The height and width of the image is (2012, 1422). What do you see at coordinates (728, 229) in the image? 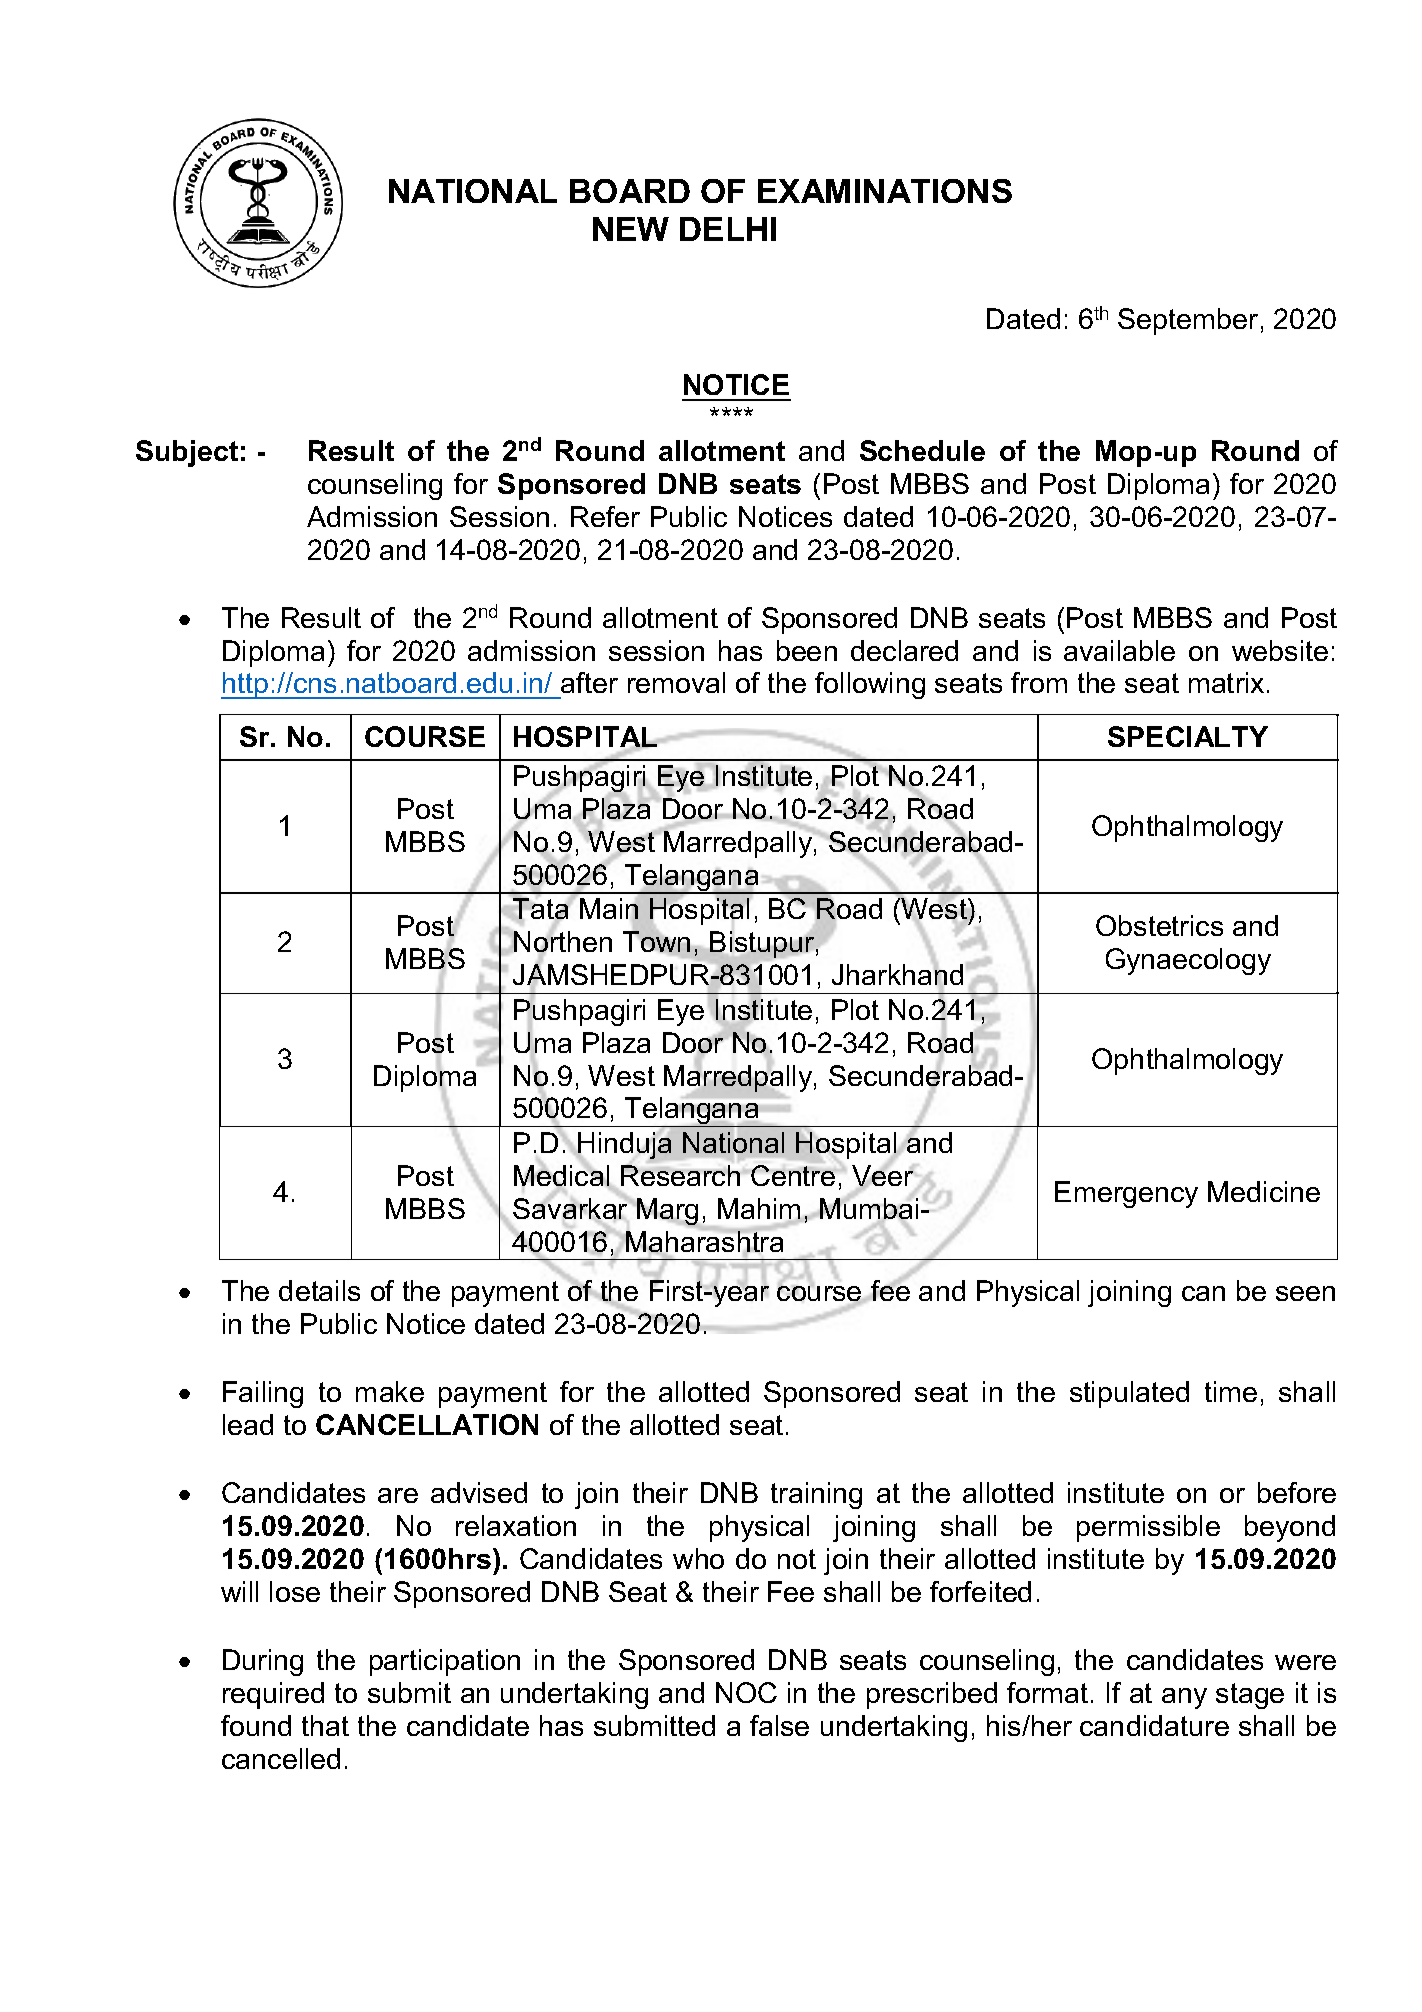
I see `DELHI` at bounding box center [728, 229].
